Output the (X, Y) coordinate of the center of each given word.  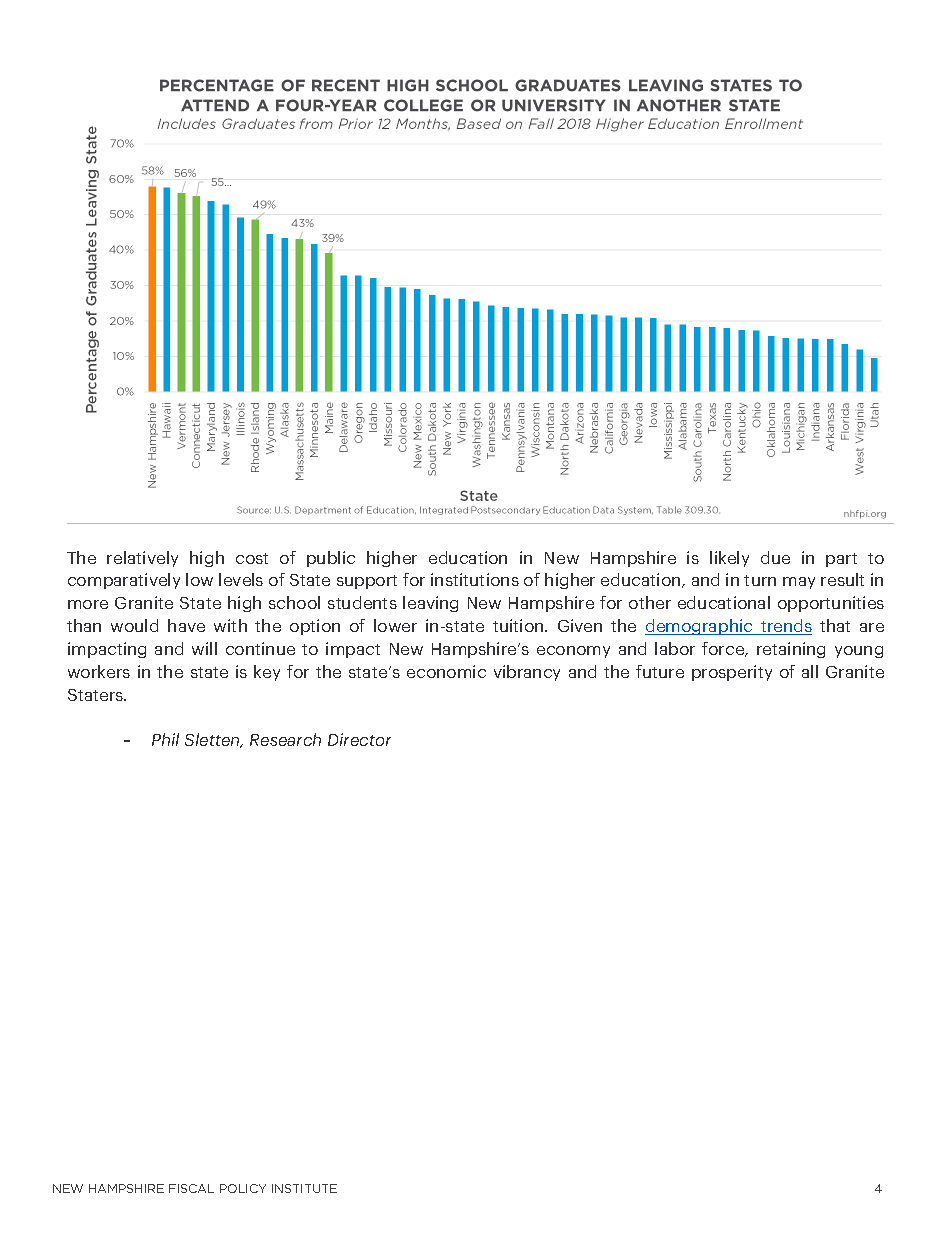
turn (760, 580)
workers (99, 671)
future (660, 671)
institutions (475, 579)
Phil (165, 739)
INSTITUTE (304, 1188)
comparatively (124, 581)
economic (446, 671)
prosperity (732, 673)
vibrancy (527, 673)
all (810, 671)
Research (285, 739)
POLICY (243, 1188)
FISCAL (191, 1188)
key (267, 673)
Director (359, 739)
